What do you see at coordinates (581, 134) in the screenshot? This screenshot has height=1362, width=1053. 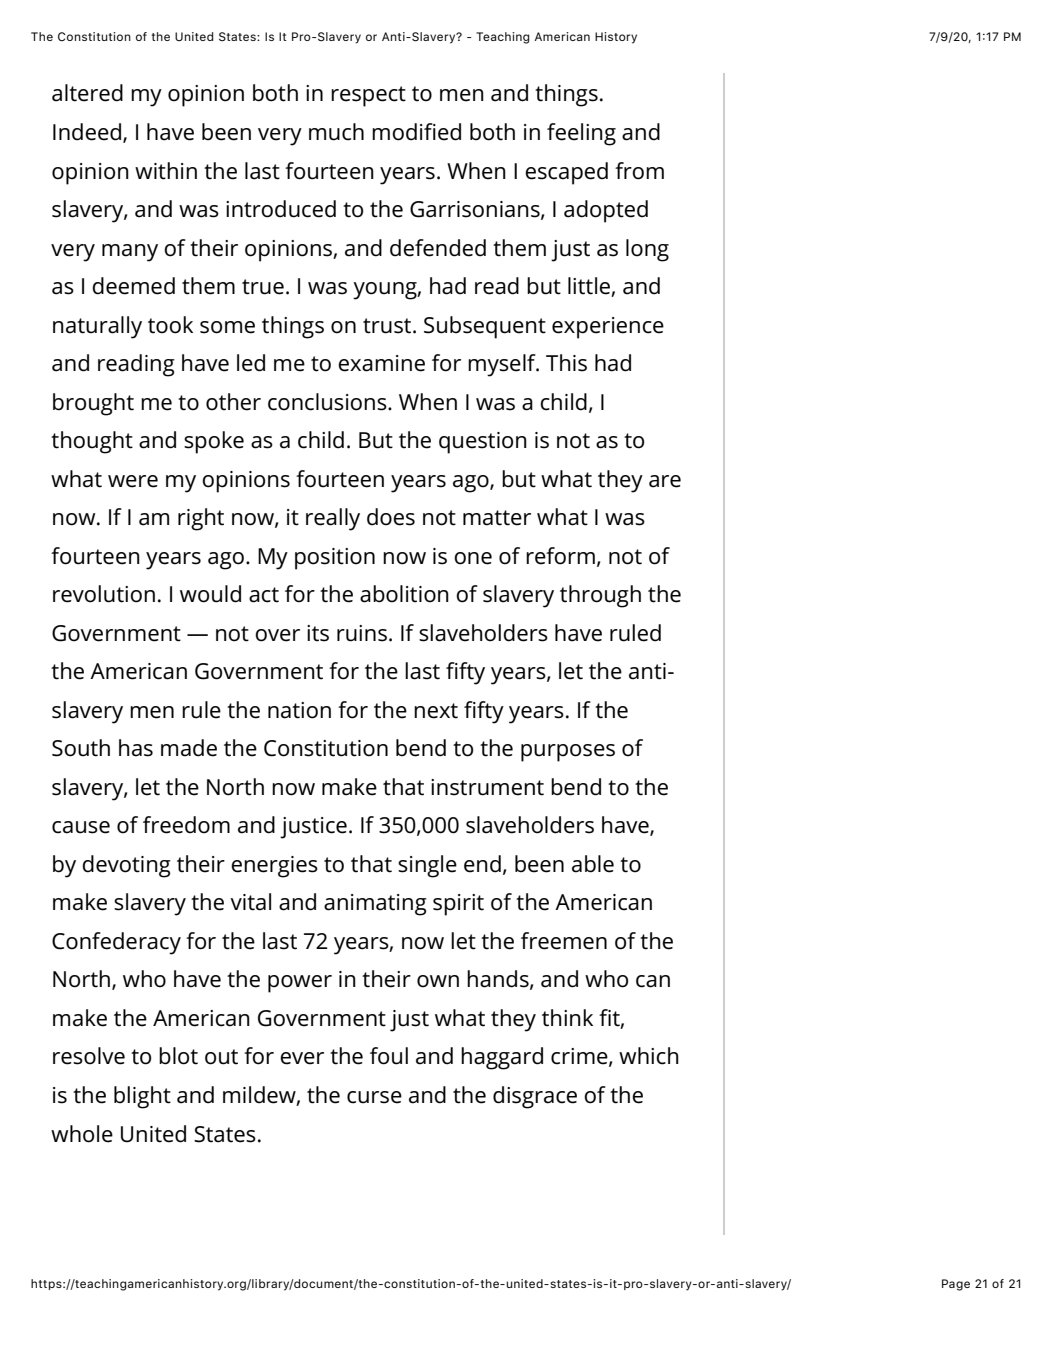 I see `feeling` at bounding box center [581, 134].
